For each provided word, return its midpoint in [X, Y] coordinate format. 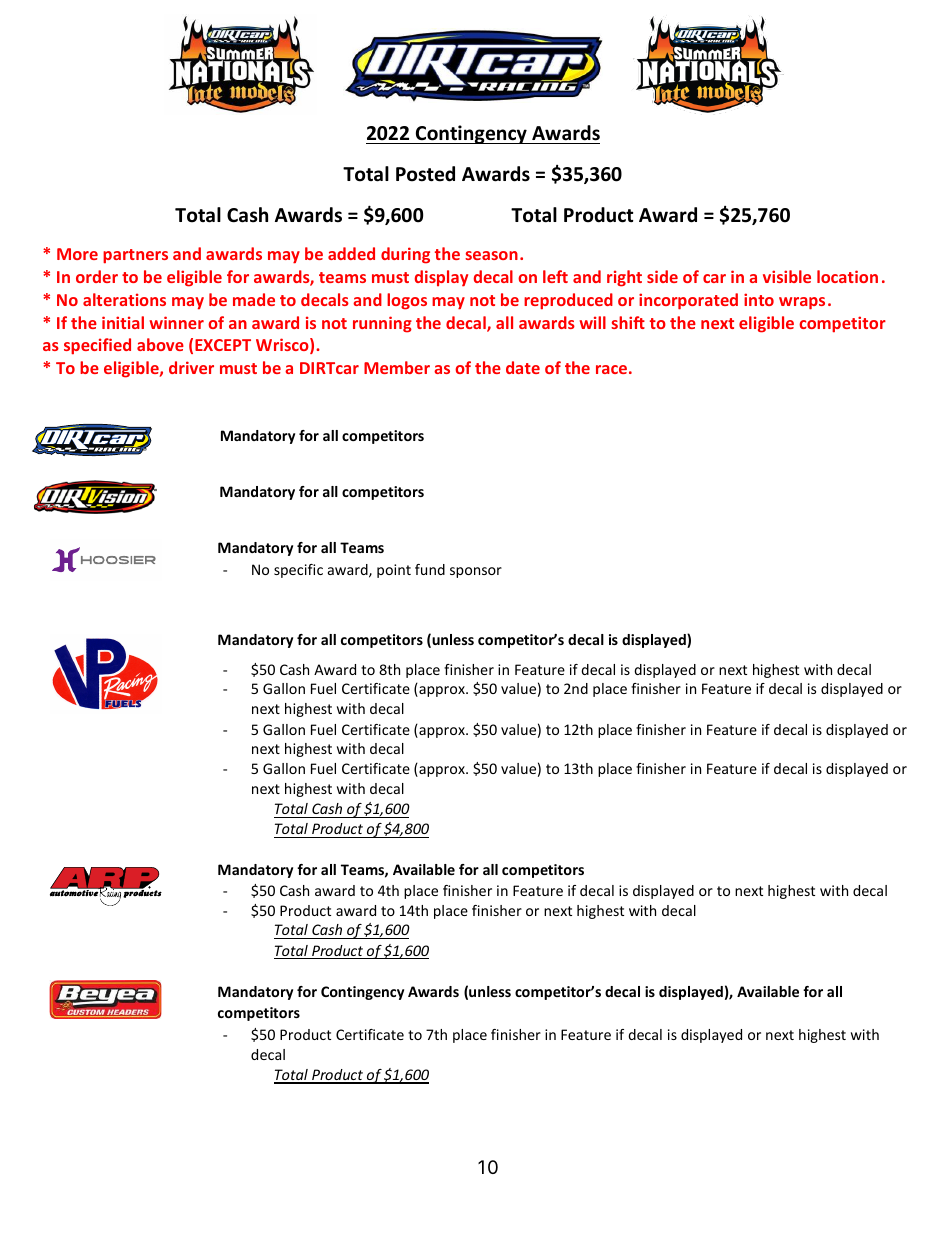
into [759, 299]
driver [191, 367]
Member [397, 367]
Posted [425, 174]
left [555, 276]
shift [628, 322]
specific [298, 571]
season [491, 255]
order [97, 276]
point [394, 571]
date [523, 367]
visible [787, 276]
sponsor [476, 572]
